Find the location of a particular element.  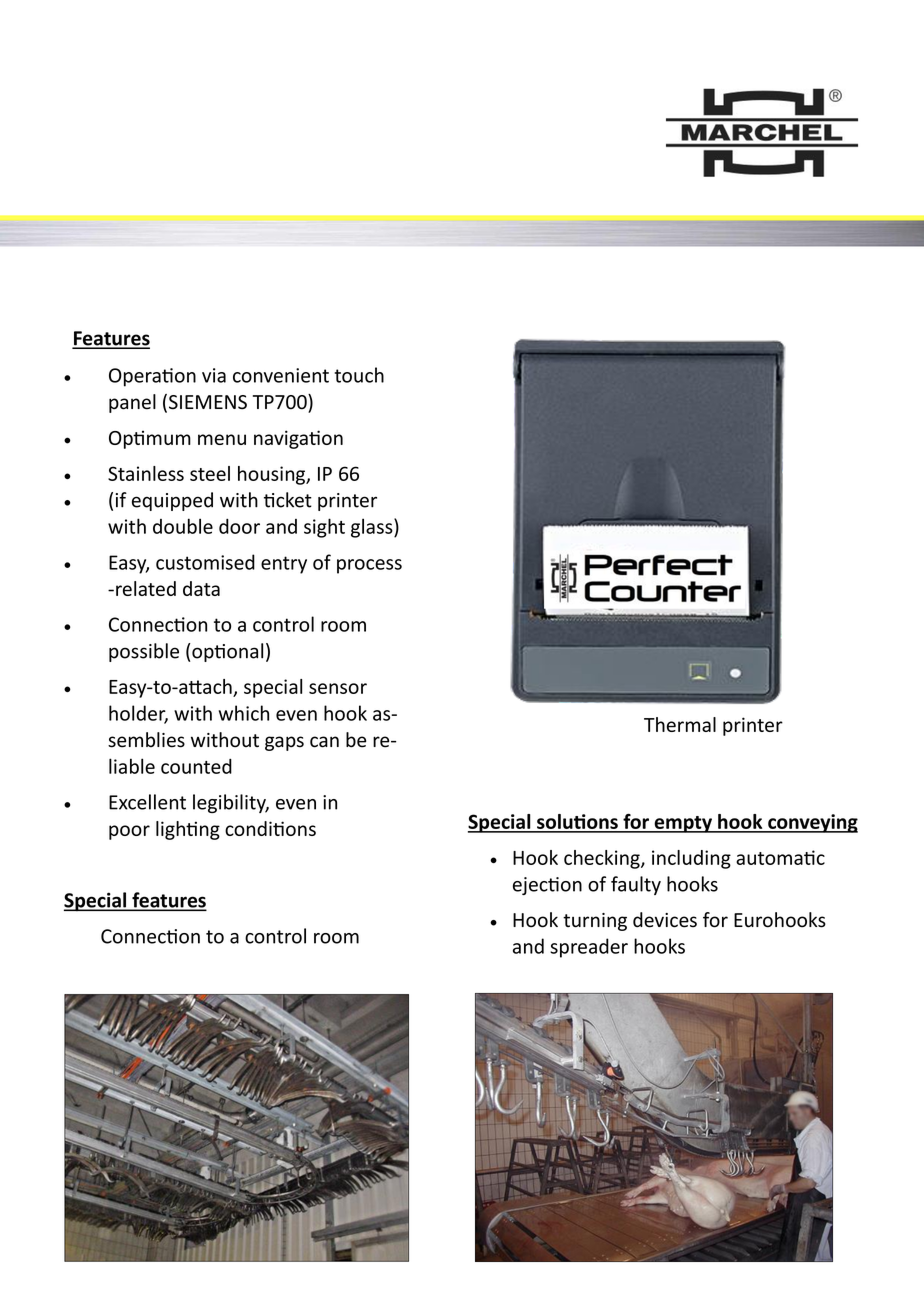

touch is located at coordinates (359, 375).
